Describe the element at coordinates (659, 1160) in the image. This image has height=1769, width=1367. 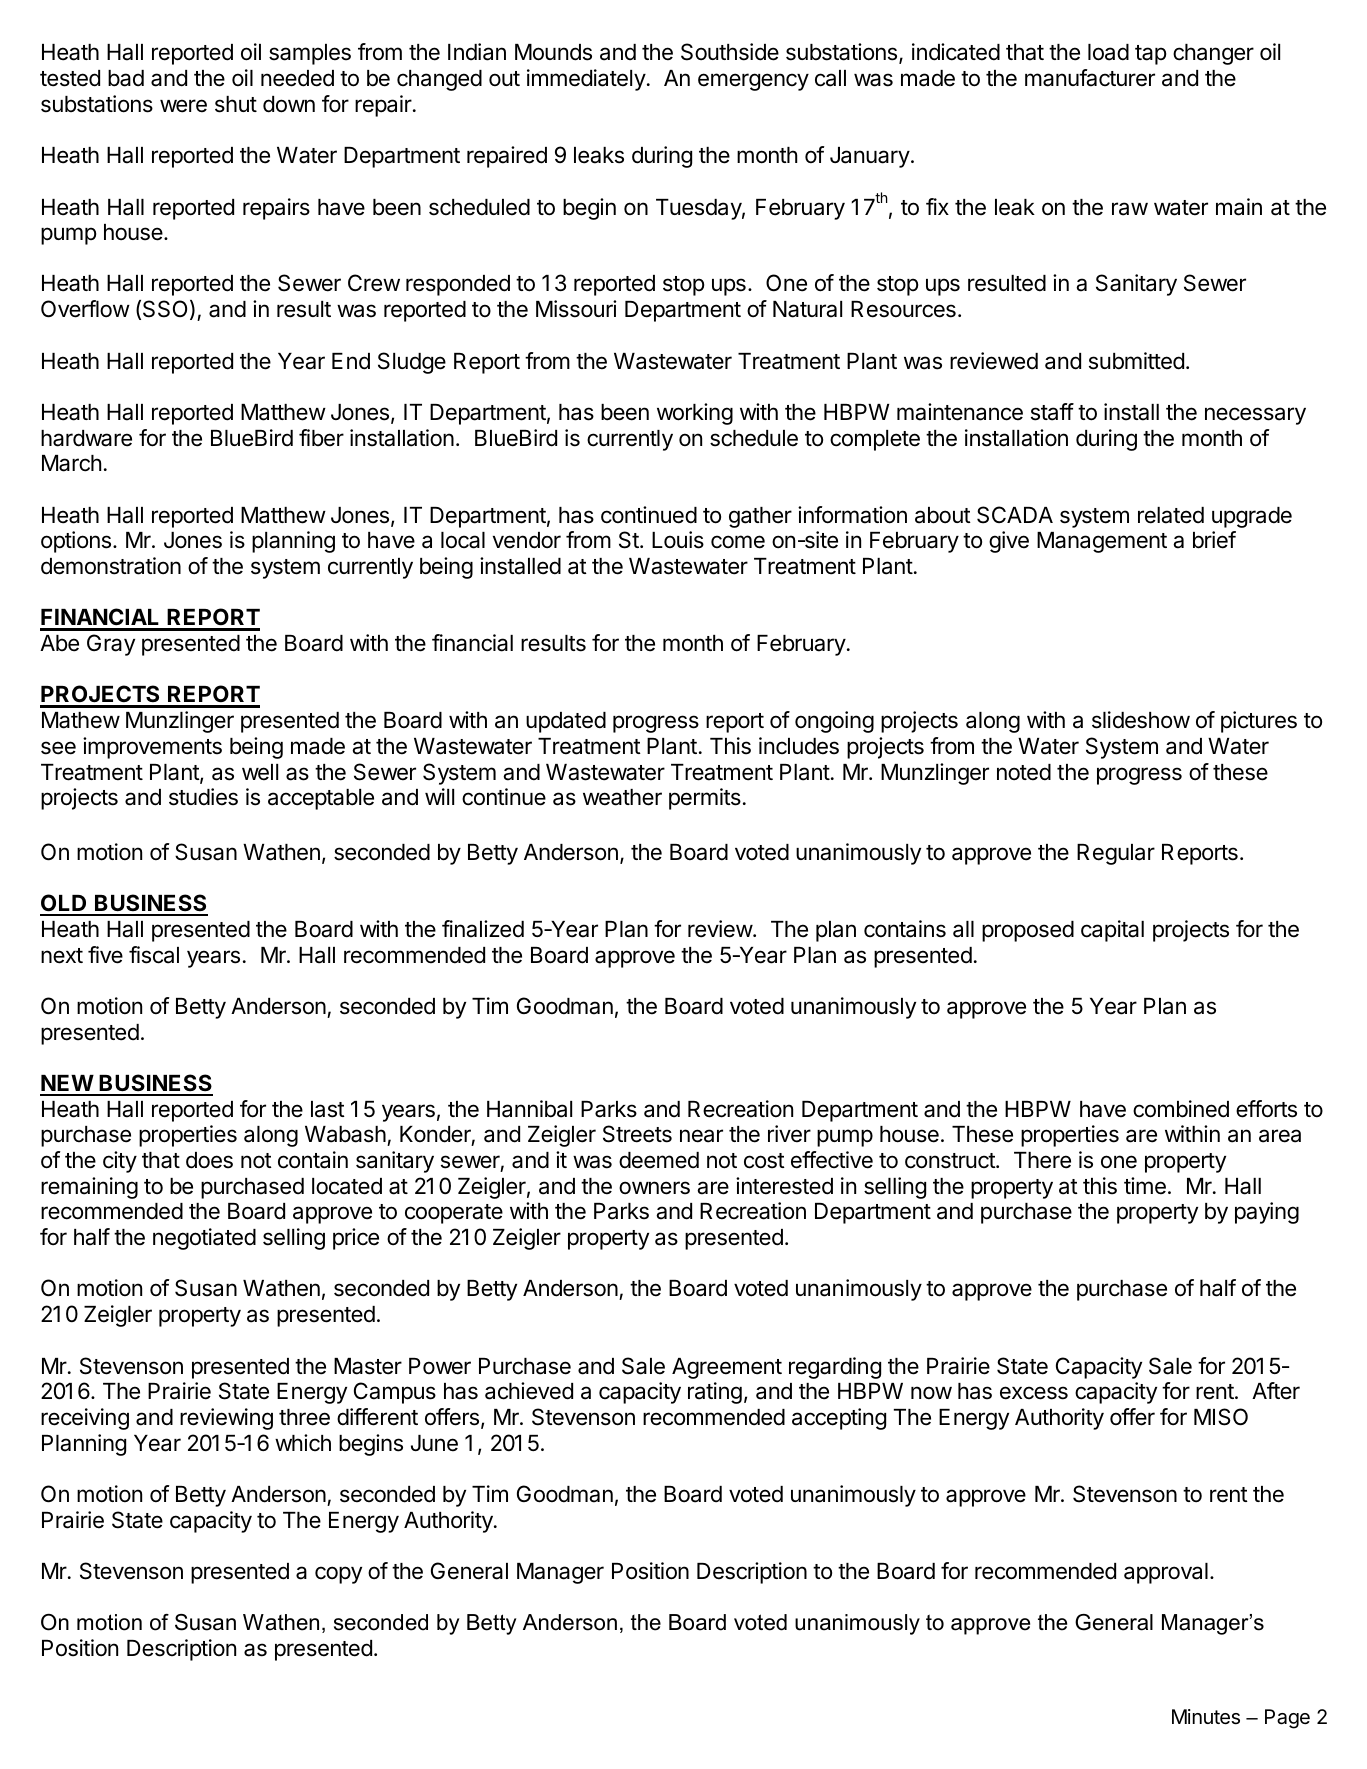
I see `deemed` at that location.
